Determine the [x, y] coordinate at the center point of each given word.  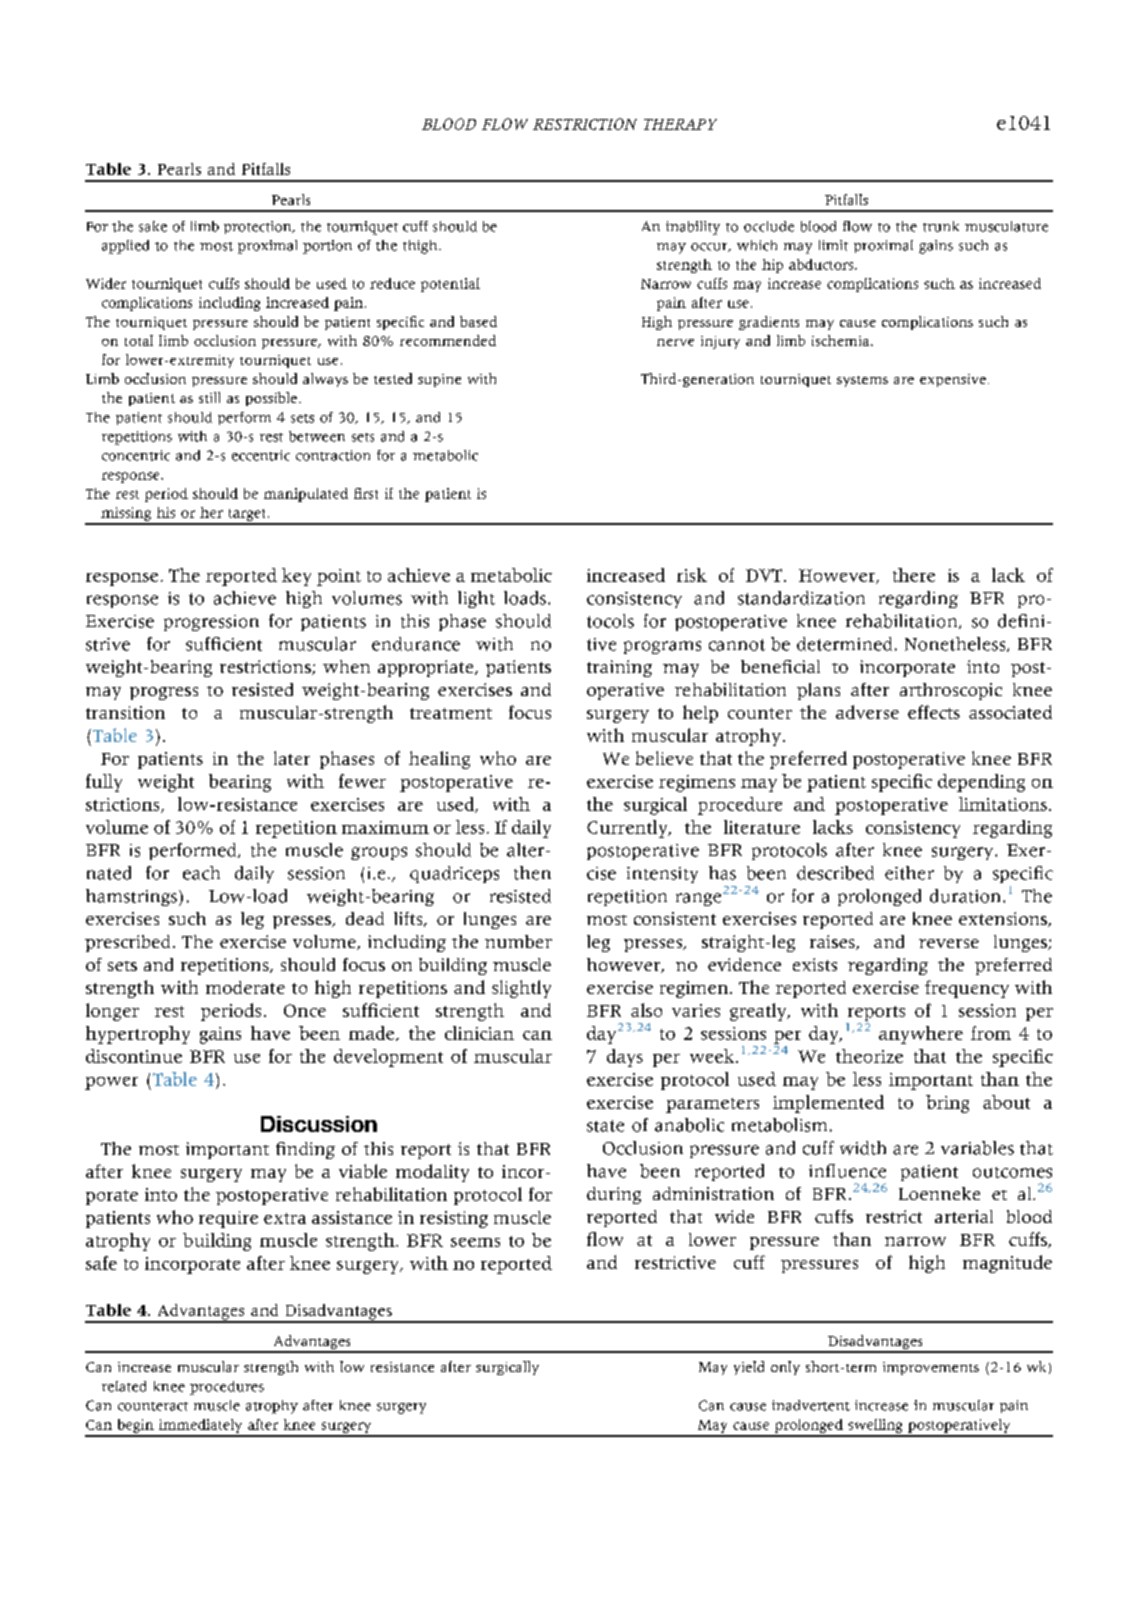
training [619, 668]
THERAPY [680, 124]
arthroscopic [951, 691]
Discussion [319, 1124]
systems [862, 381]
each [201, 873]
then [532, 873]
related [124, 1386]
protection [259, 227]
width [863, 1148]
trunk [941, 226]
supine [439, 380]
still [209, 397]
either [909, 873]
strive [108, 644]
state [605, 1126]
